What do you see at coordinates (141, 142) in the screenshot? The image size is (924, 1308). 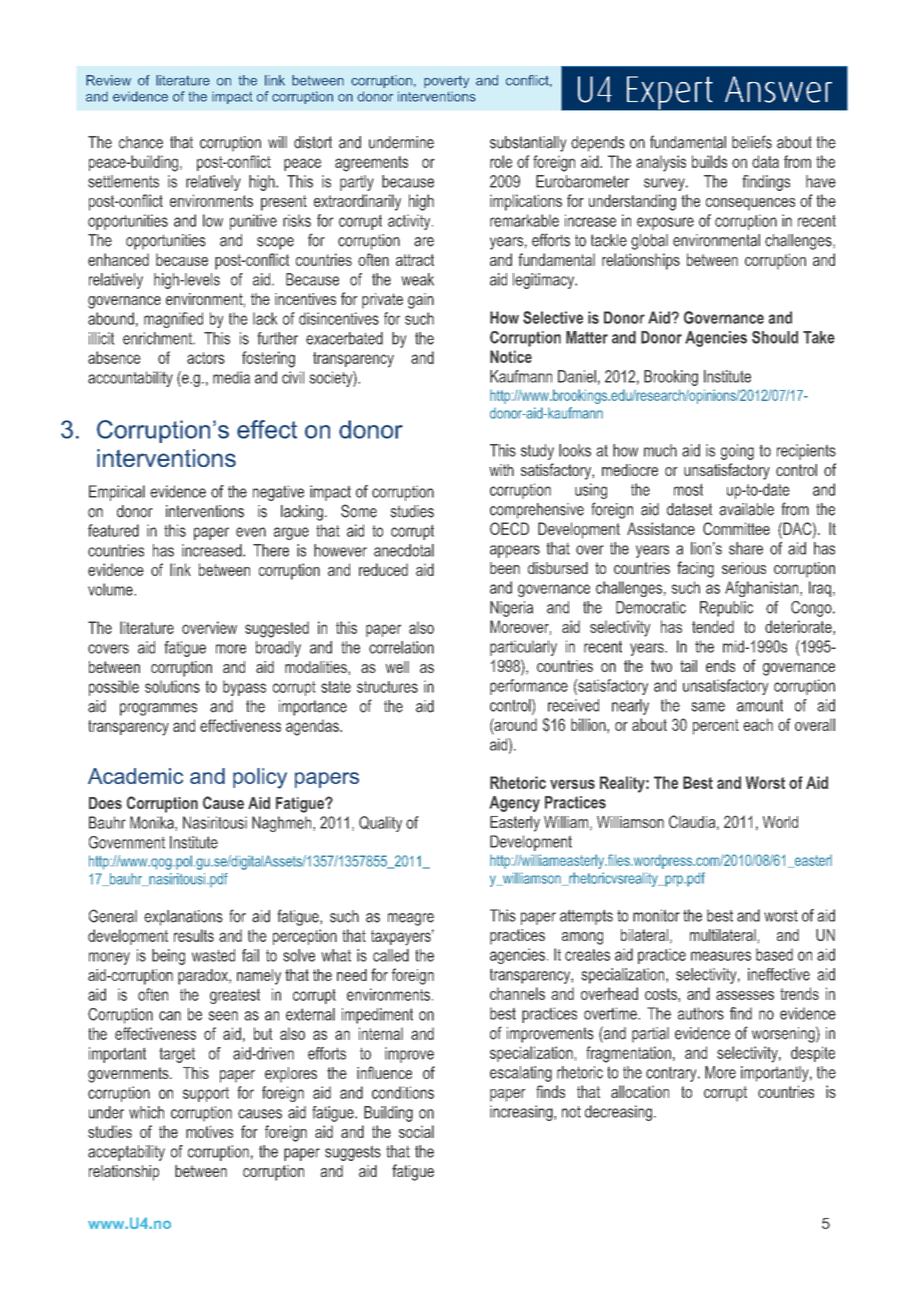 I see `chance` at bounding box center [141, 142].
